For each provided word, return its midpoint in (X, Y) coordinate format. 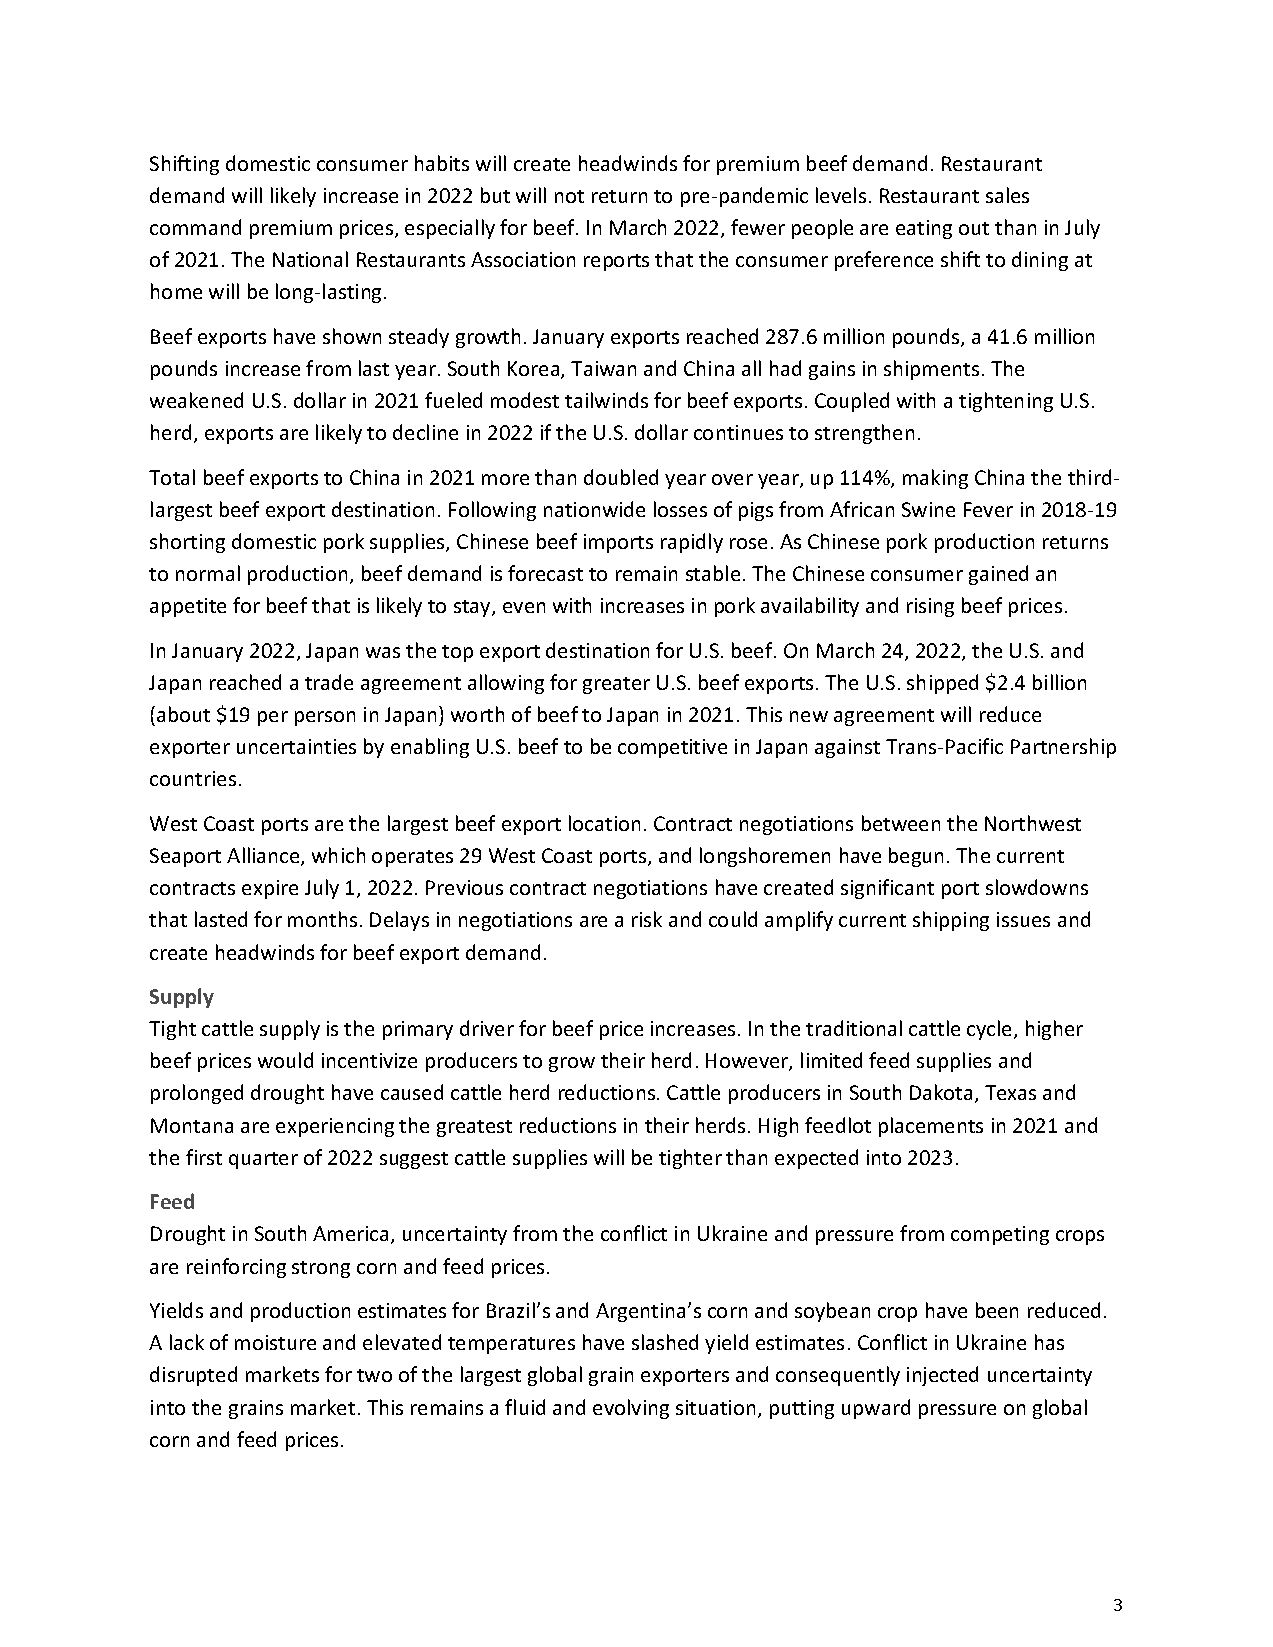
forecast (545, 573)
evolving (631, 1409)
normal (208, 573)
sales (1007, 195)
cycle (991, 1030)
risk (647, 919)
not (569, 196)
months (322, 919)
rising (930, 607)
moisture (275, 1342)
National (310, 259)
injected (942, 1376)
